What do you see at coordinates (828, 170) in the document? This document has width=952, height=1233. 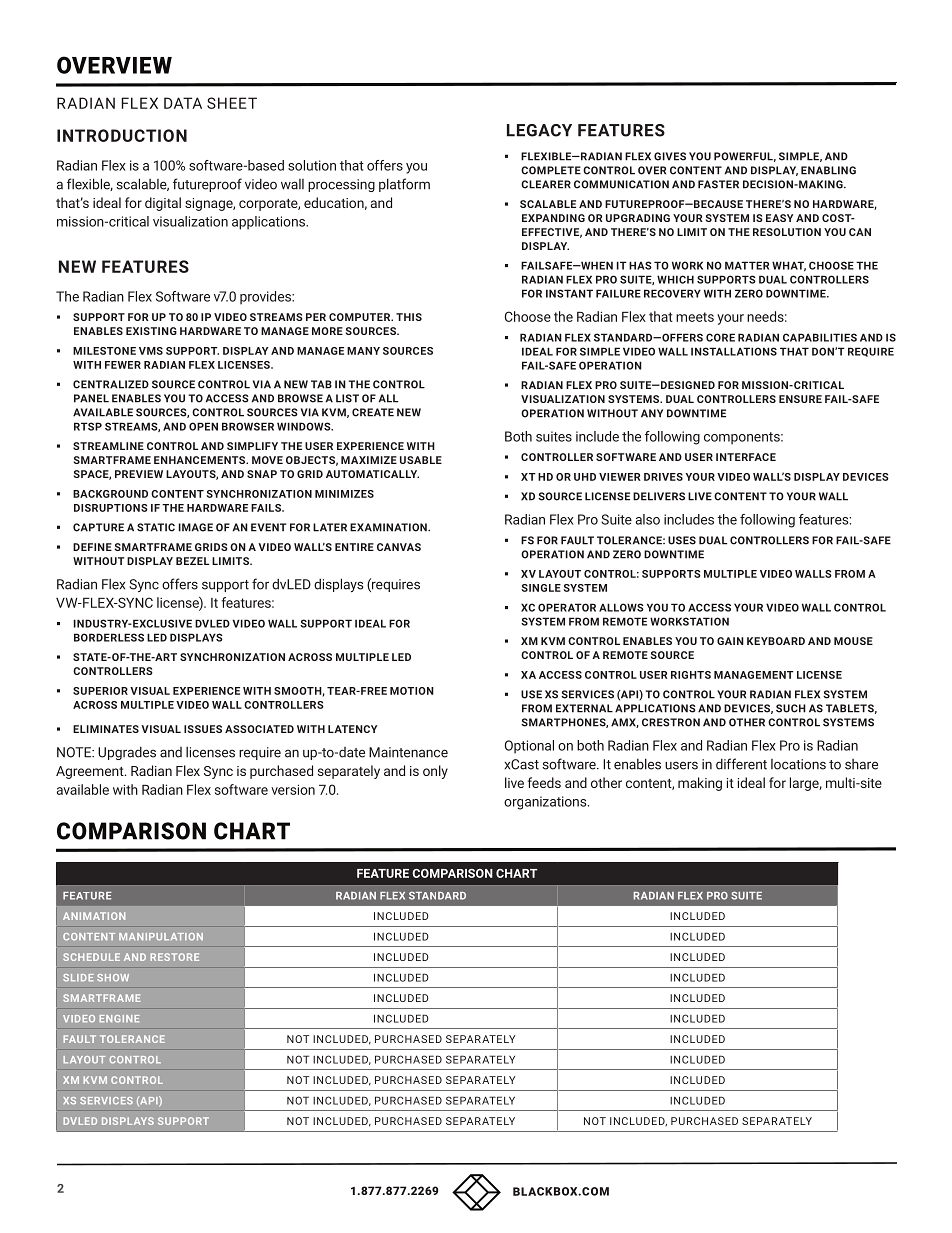 I see `ENABLING` at bounding box center [828, 170].
